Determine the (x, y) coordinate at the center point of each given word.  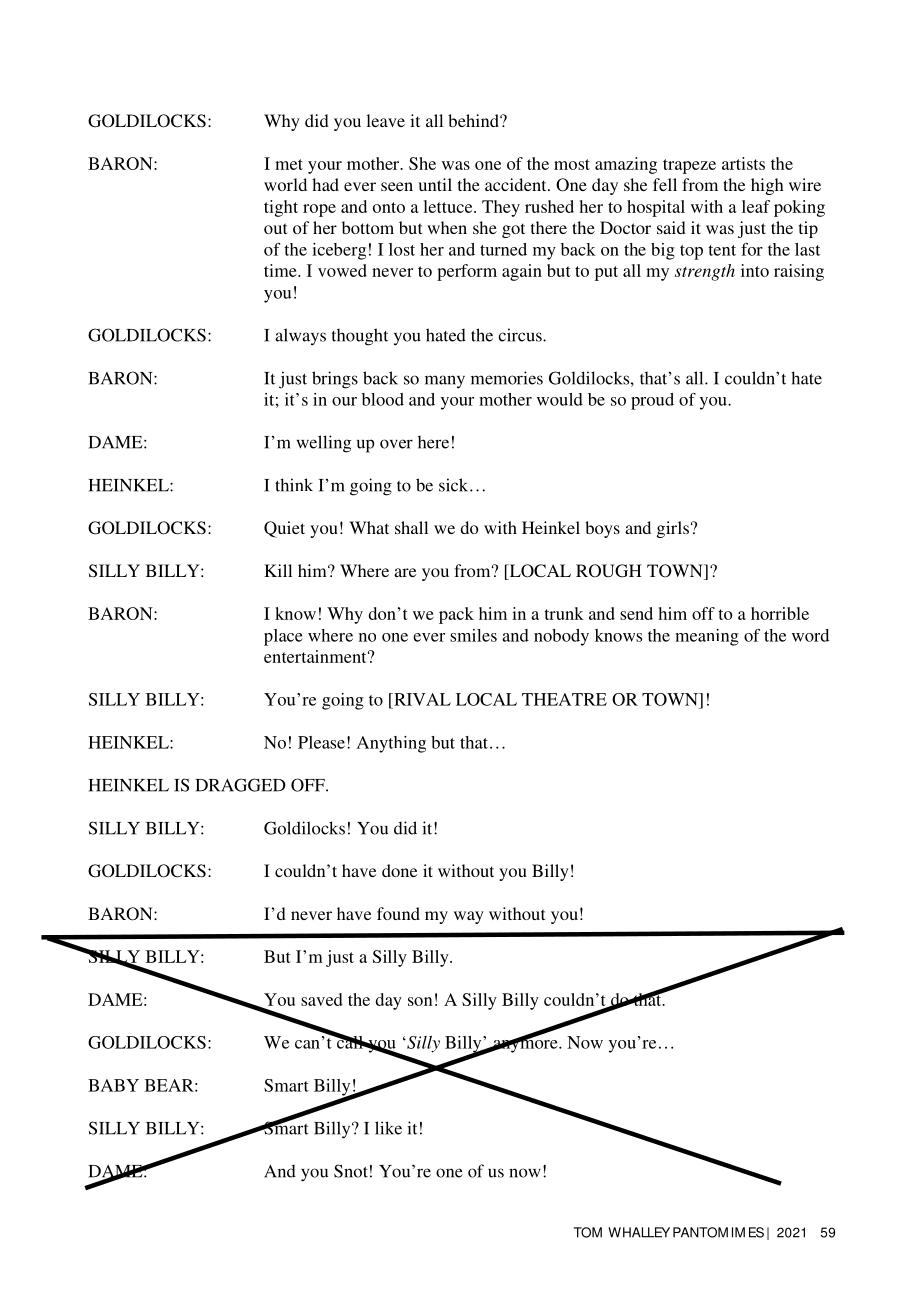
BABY (113, 1085)
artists (743, 163)
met (289, 164)
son (420, 1001)
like (388, 1128)
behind (474, 120)
